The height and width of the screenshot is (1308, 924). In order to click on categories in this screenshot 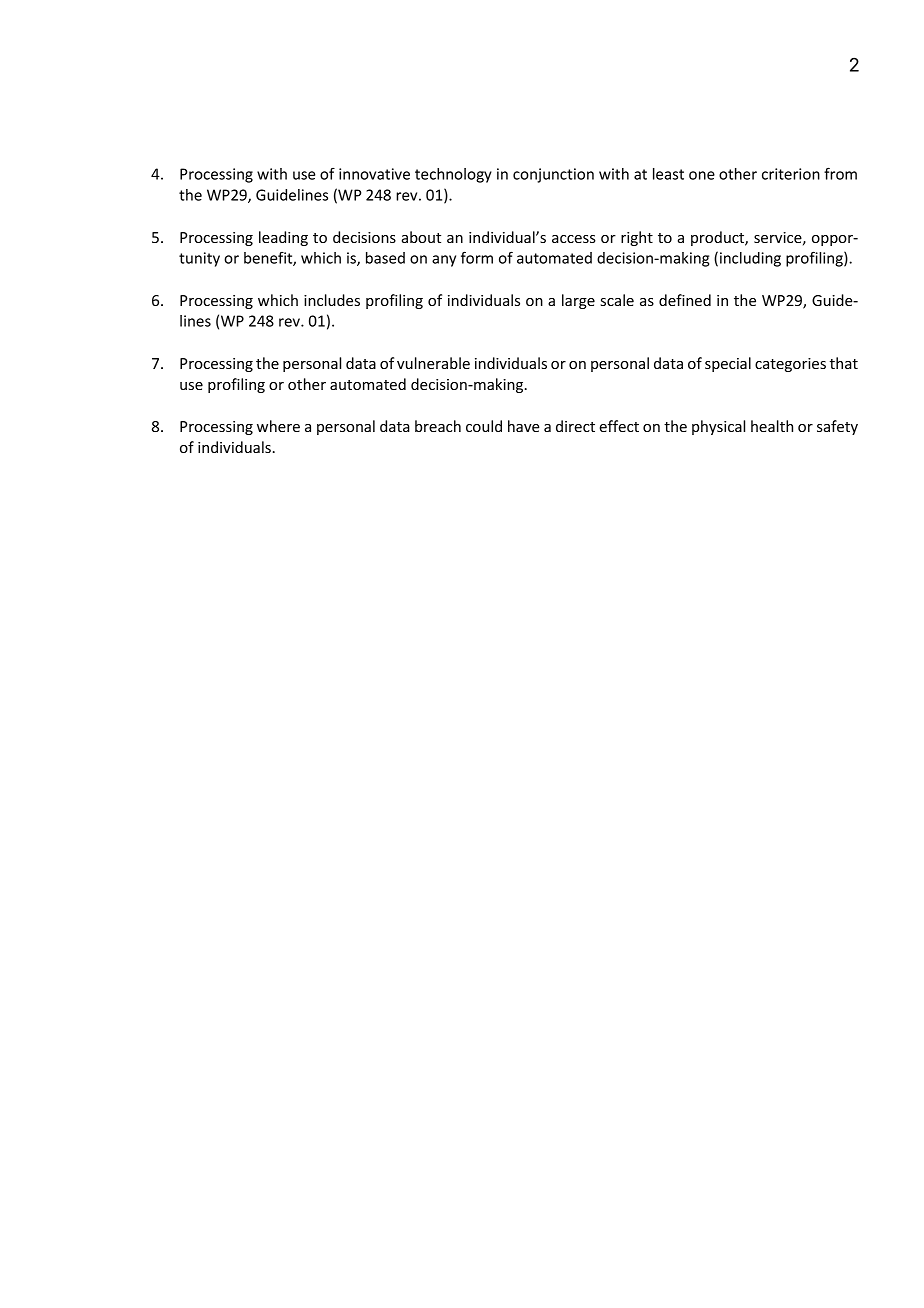, I will do `click(790, 365)`.
